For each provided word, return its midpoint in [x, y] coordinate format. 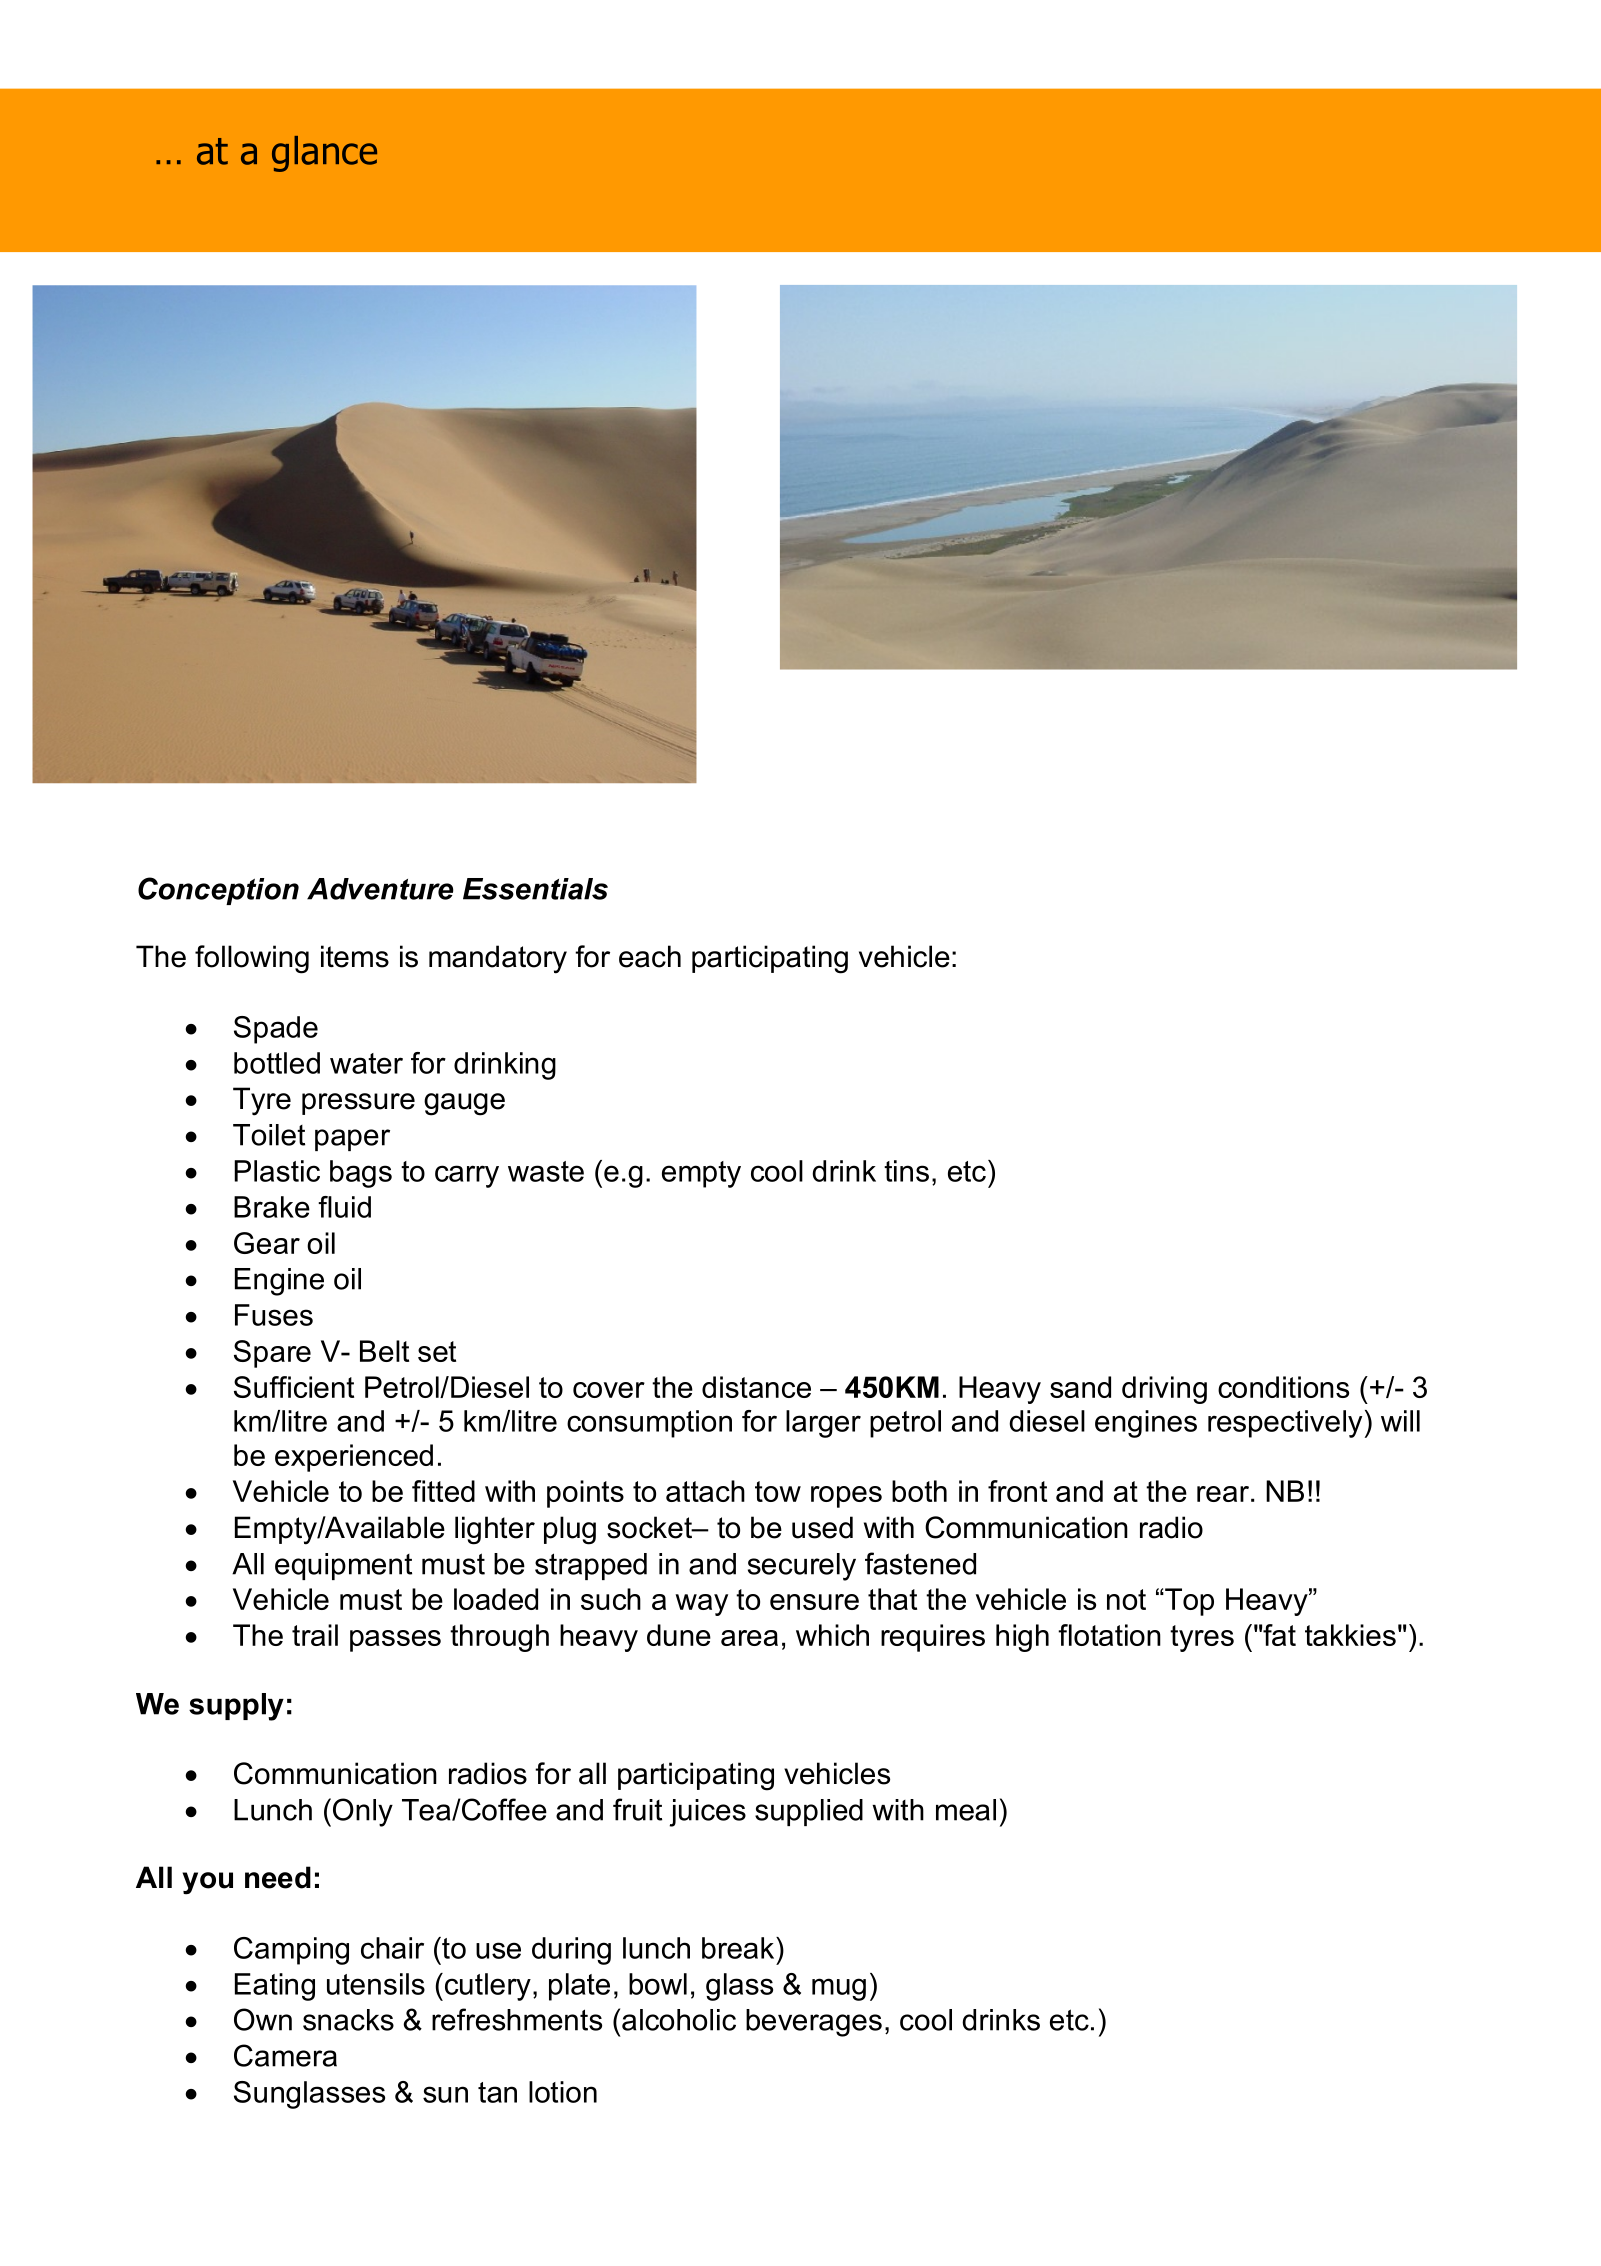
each [650, 956]
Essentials [535, 889]
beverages [814, 2023]
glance [324, 154]
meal [966, 1810]
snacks [348, 2020]
